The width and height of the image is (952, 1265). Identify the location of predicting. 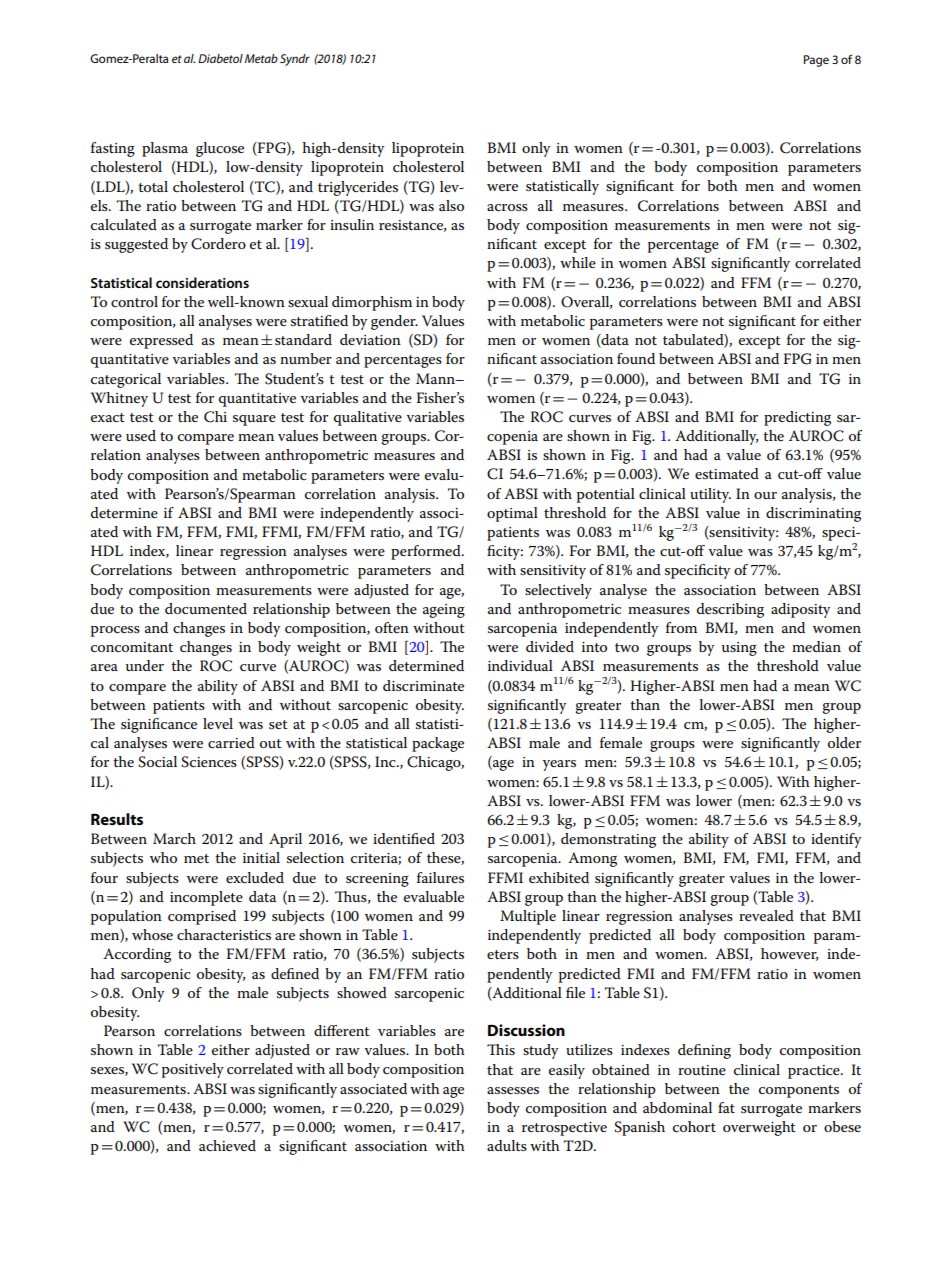
(797, 418).
